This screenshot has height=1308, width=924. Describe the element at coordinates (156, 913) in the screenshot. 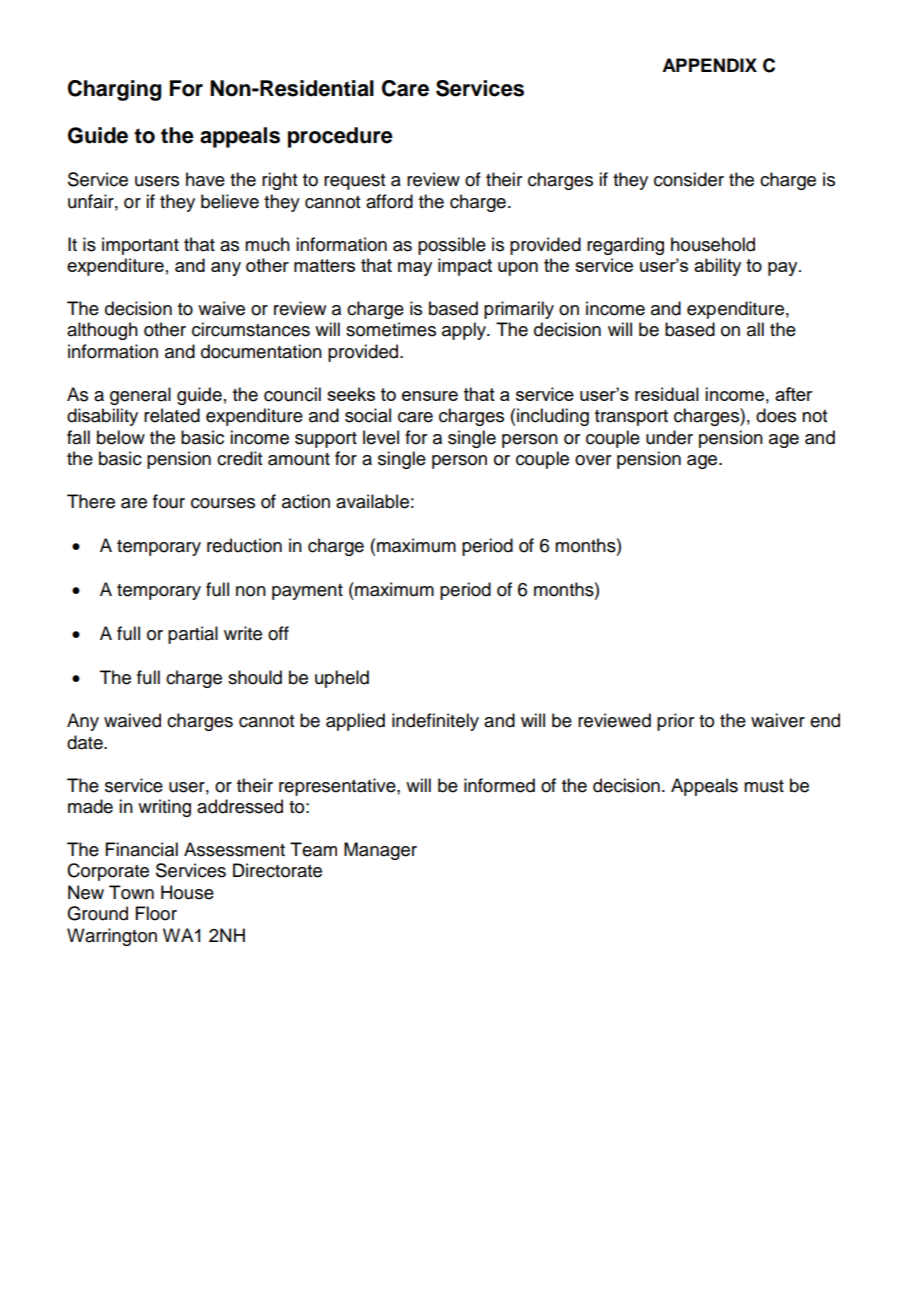

I see `Floor` at that location.
